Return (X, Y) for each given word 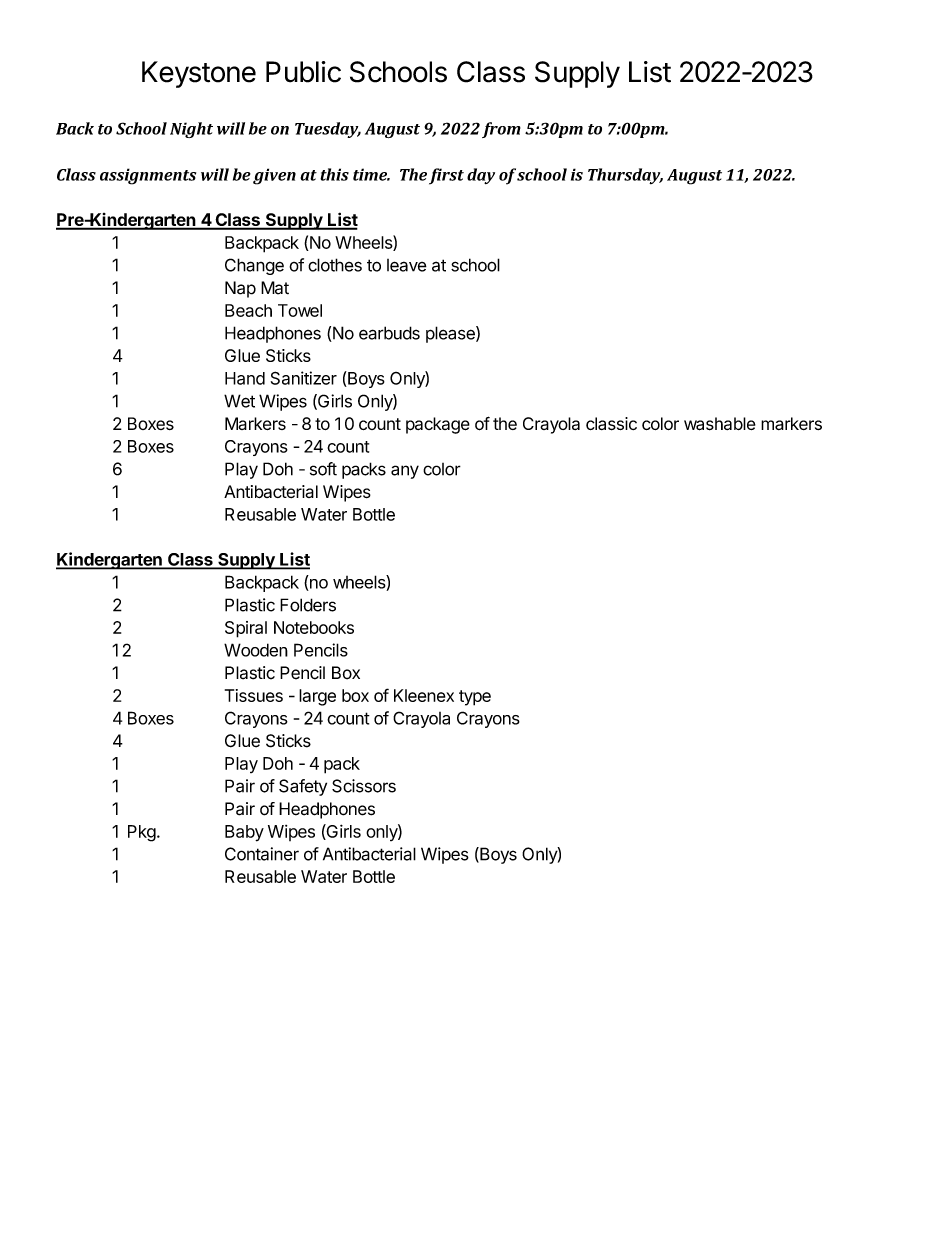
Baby (244, 833)
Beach (248, 310)
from (501, 130)
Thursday (625, 176)
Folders (308, 605)
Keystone (199, 74)
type (475, 698)
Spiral (246, 629)
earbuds (389, 333)
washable (720, 424)
